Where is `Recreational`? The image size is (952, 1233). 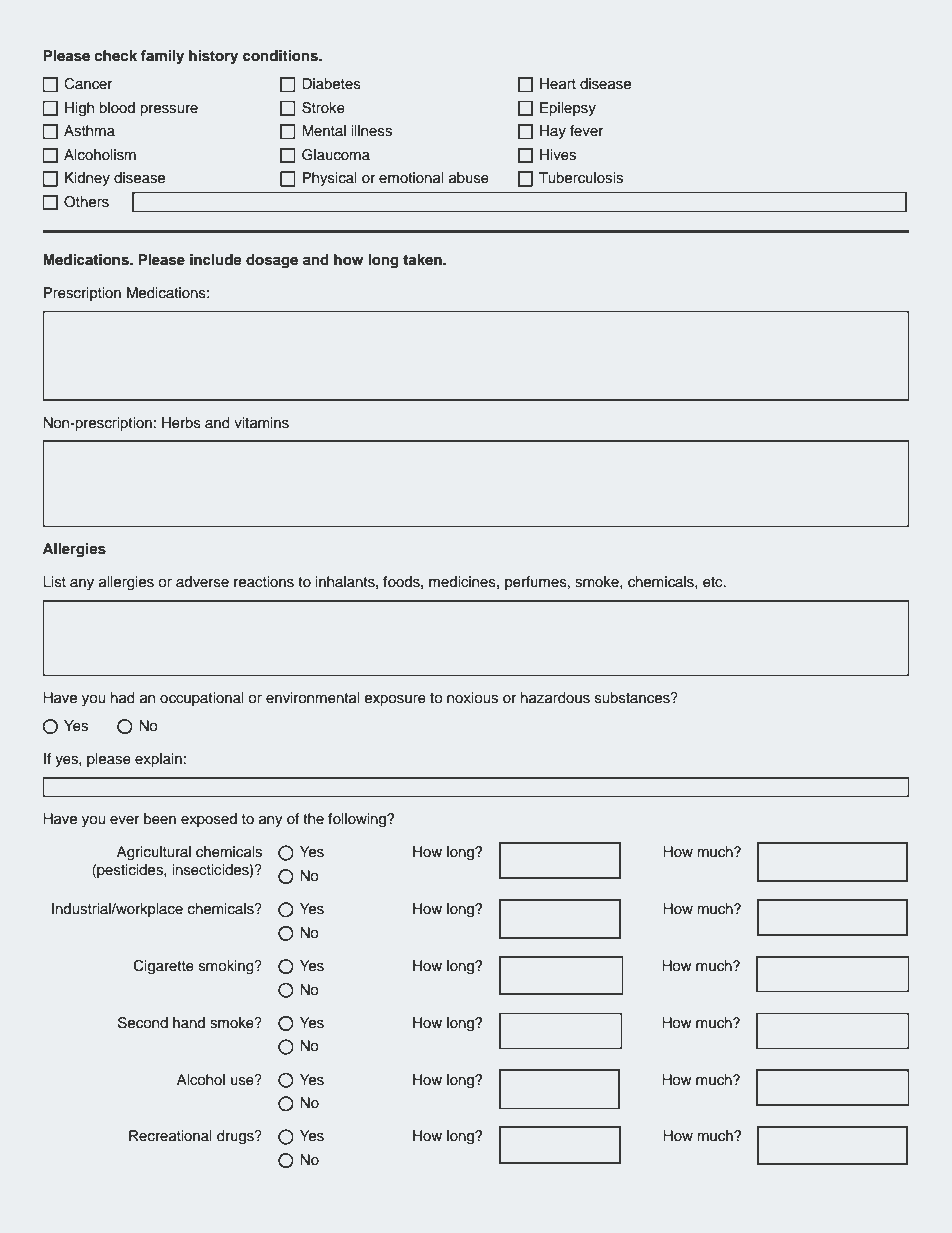 Recreational is located at coordinates (170, 1136).
